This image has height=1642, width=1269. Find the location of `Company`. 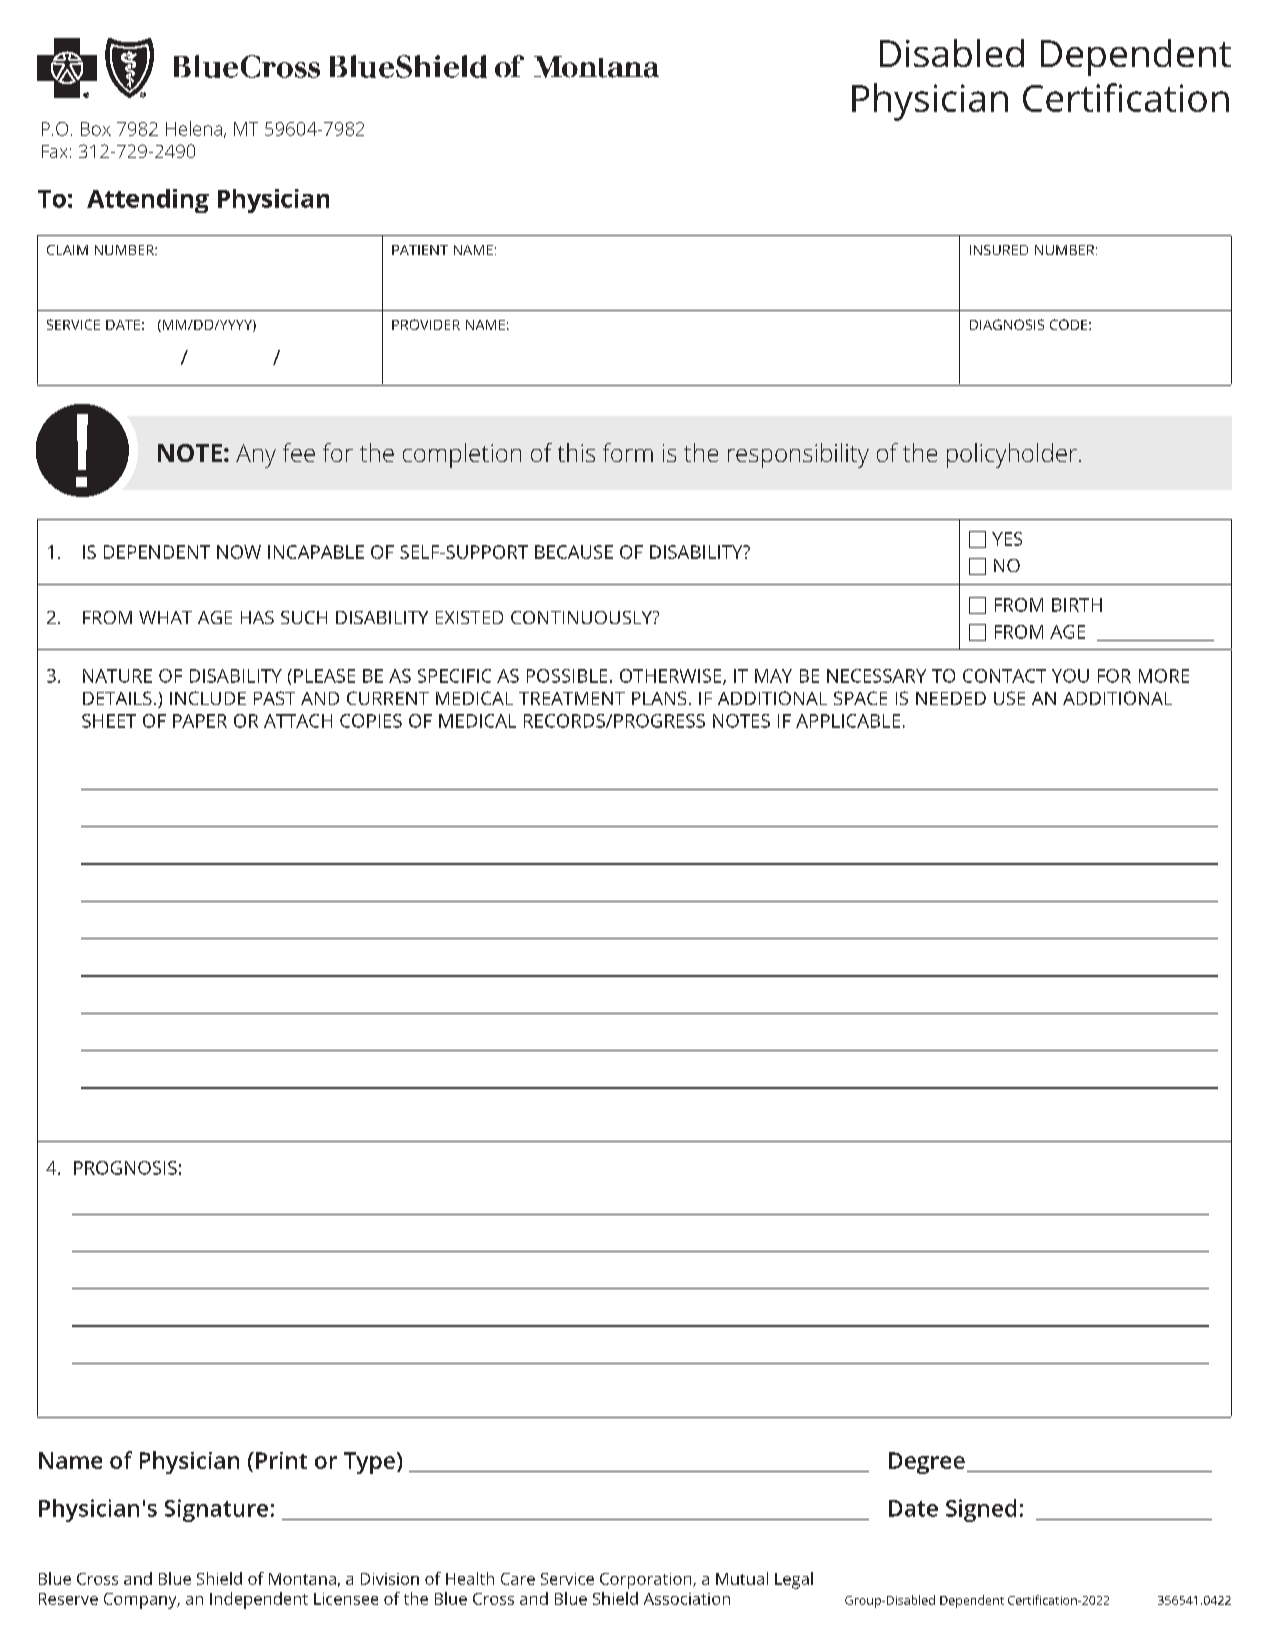

Company is located at coordinates (141, 1601).
